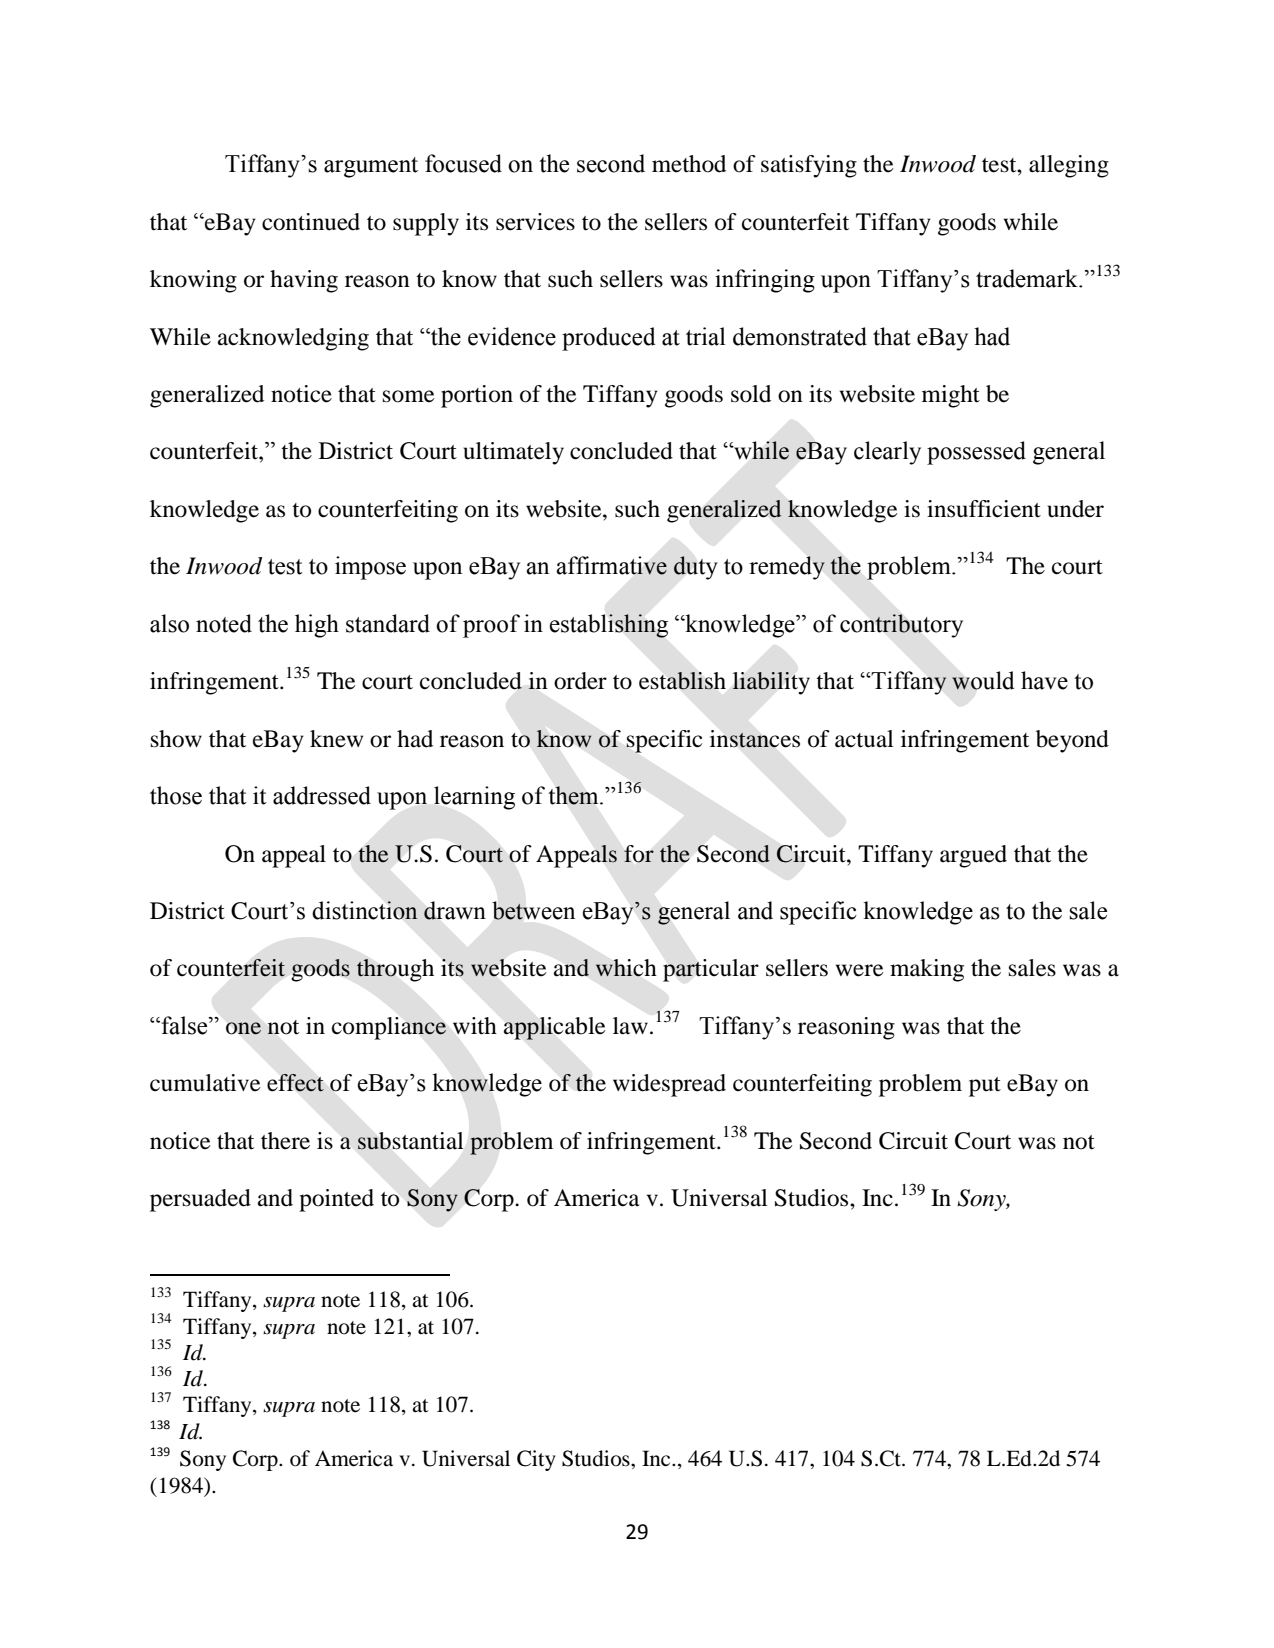  I want to click on there, so click(285, 1141).
